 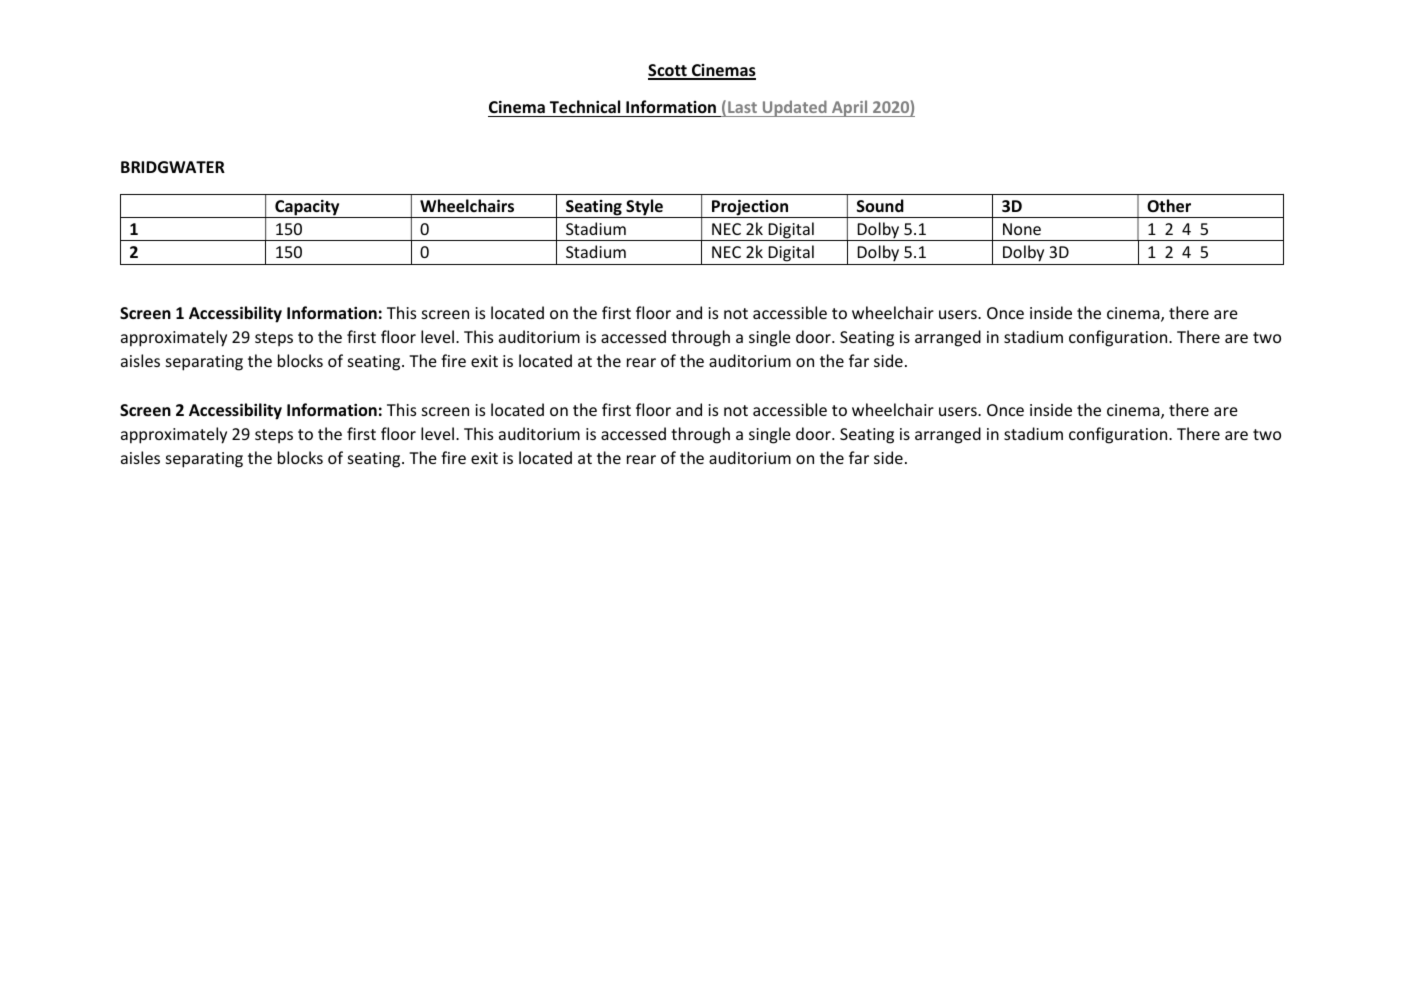 I want to click on Last, so click(x=742, y=109).
